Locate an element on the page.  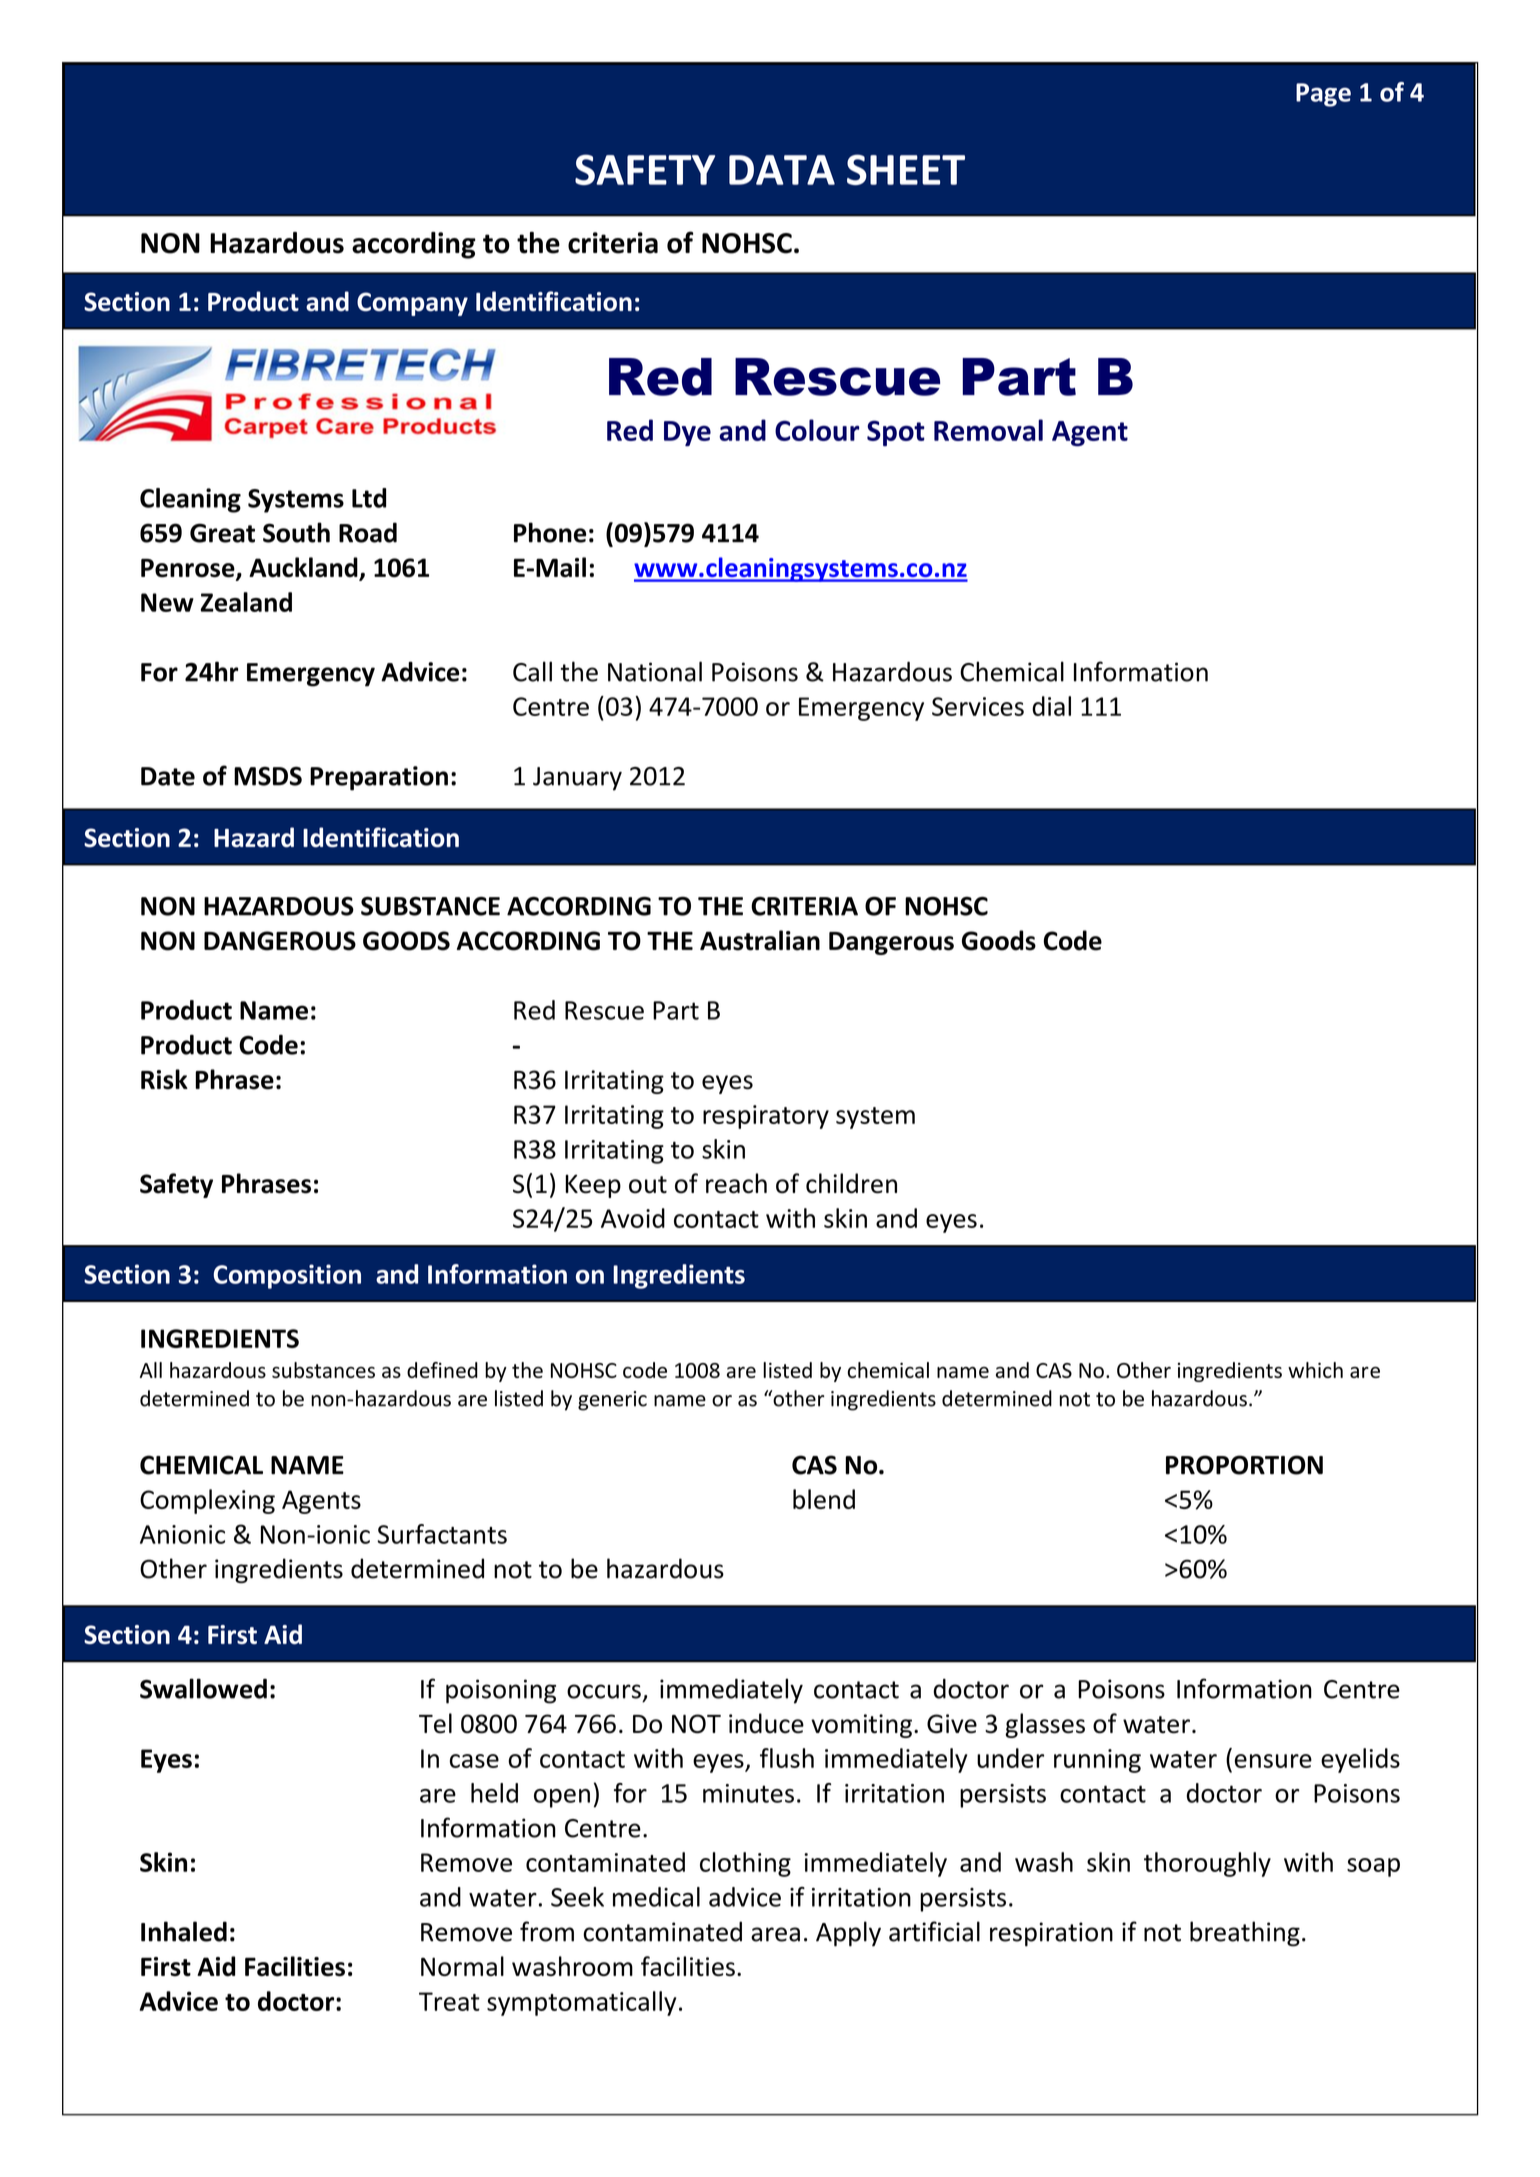
Page is located at coordinates (1323, 95).
